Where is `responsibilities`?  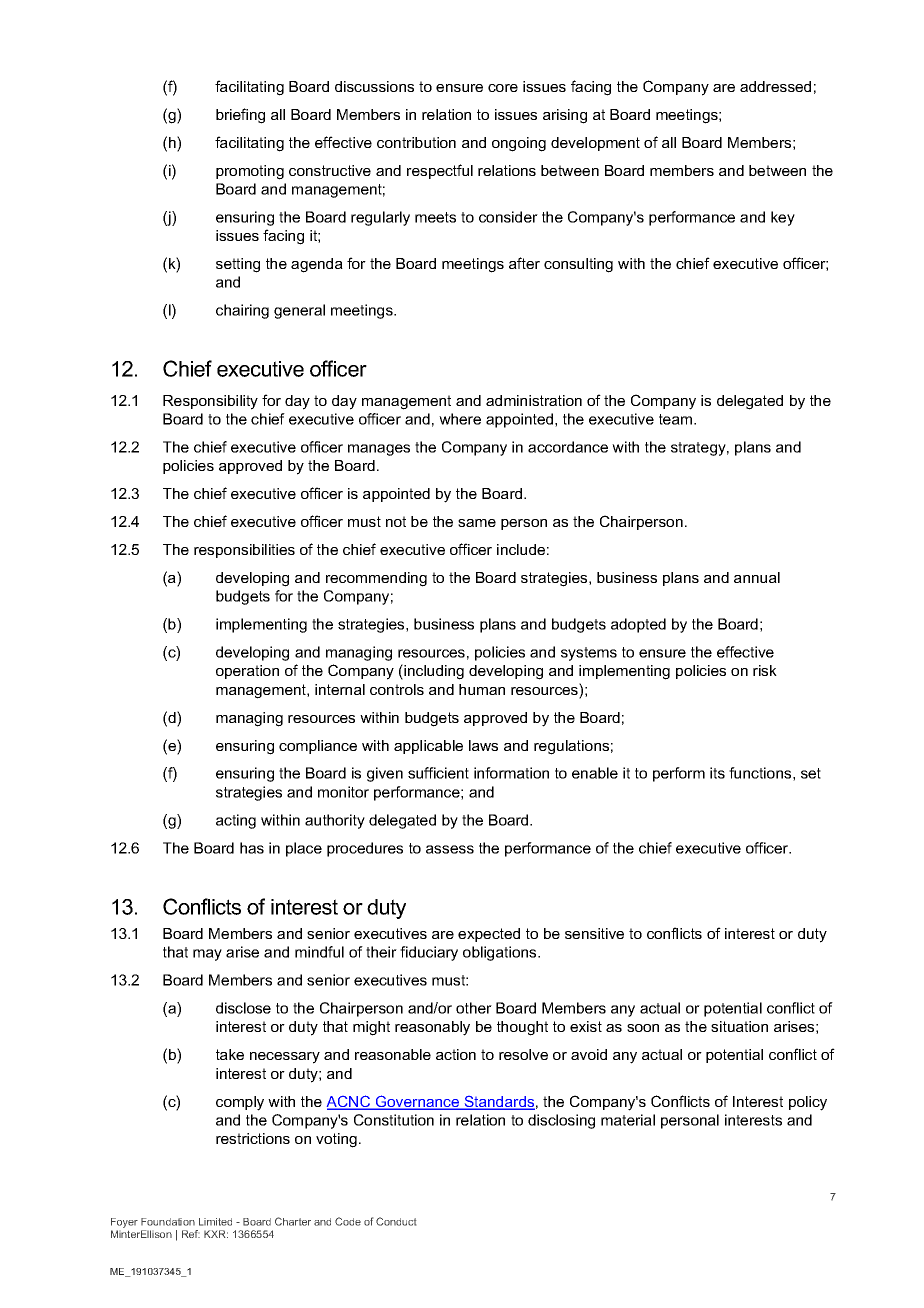
responsibilities is located at coordinates (244, 551).
